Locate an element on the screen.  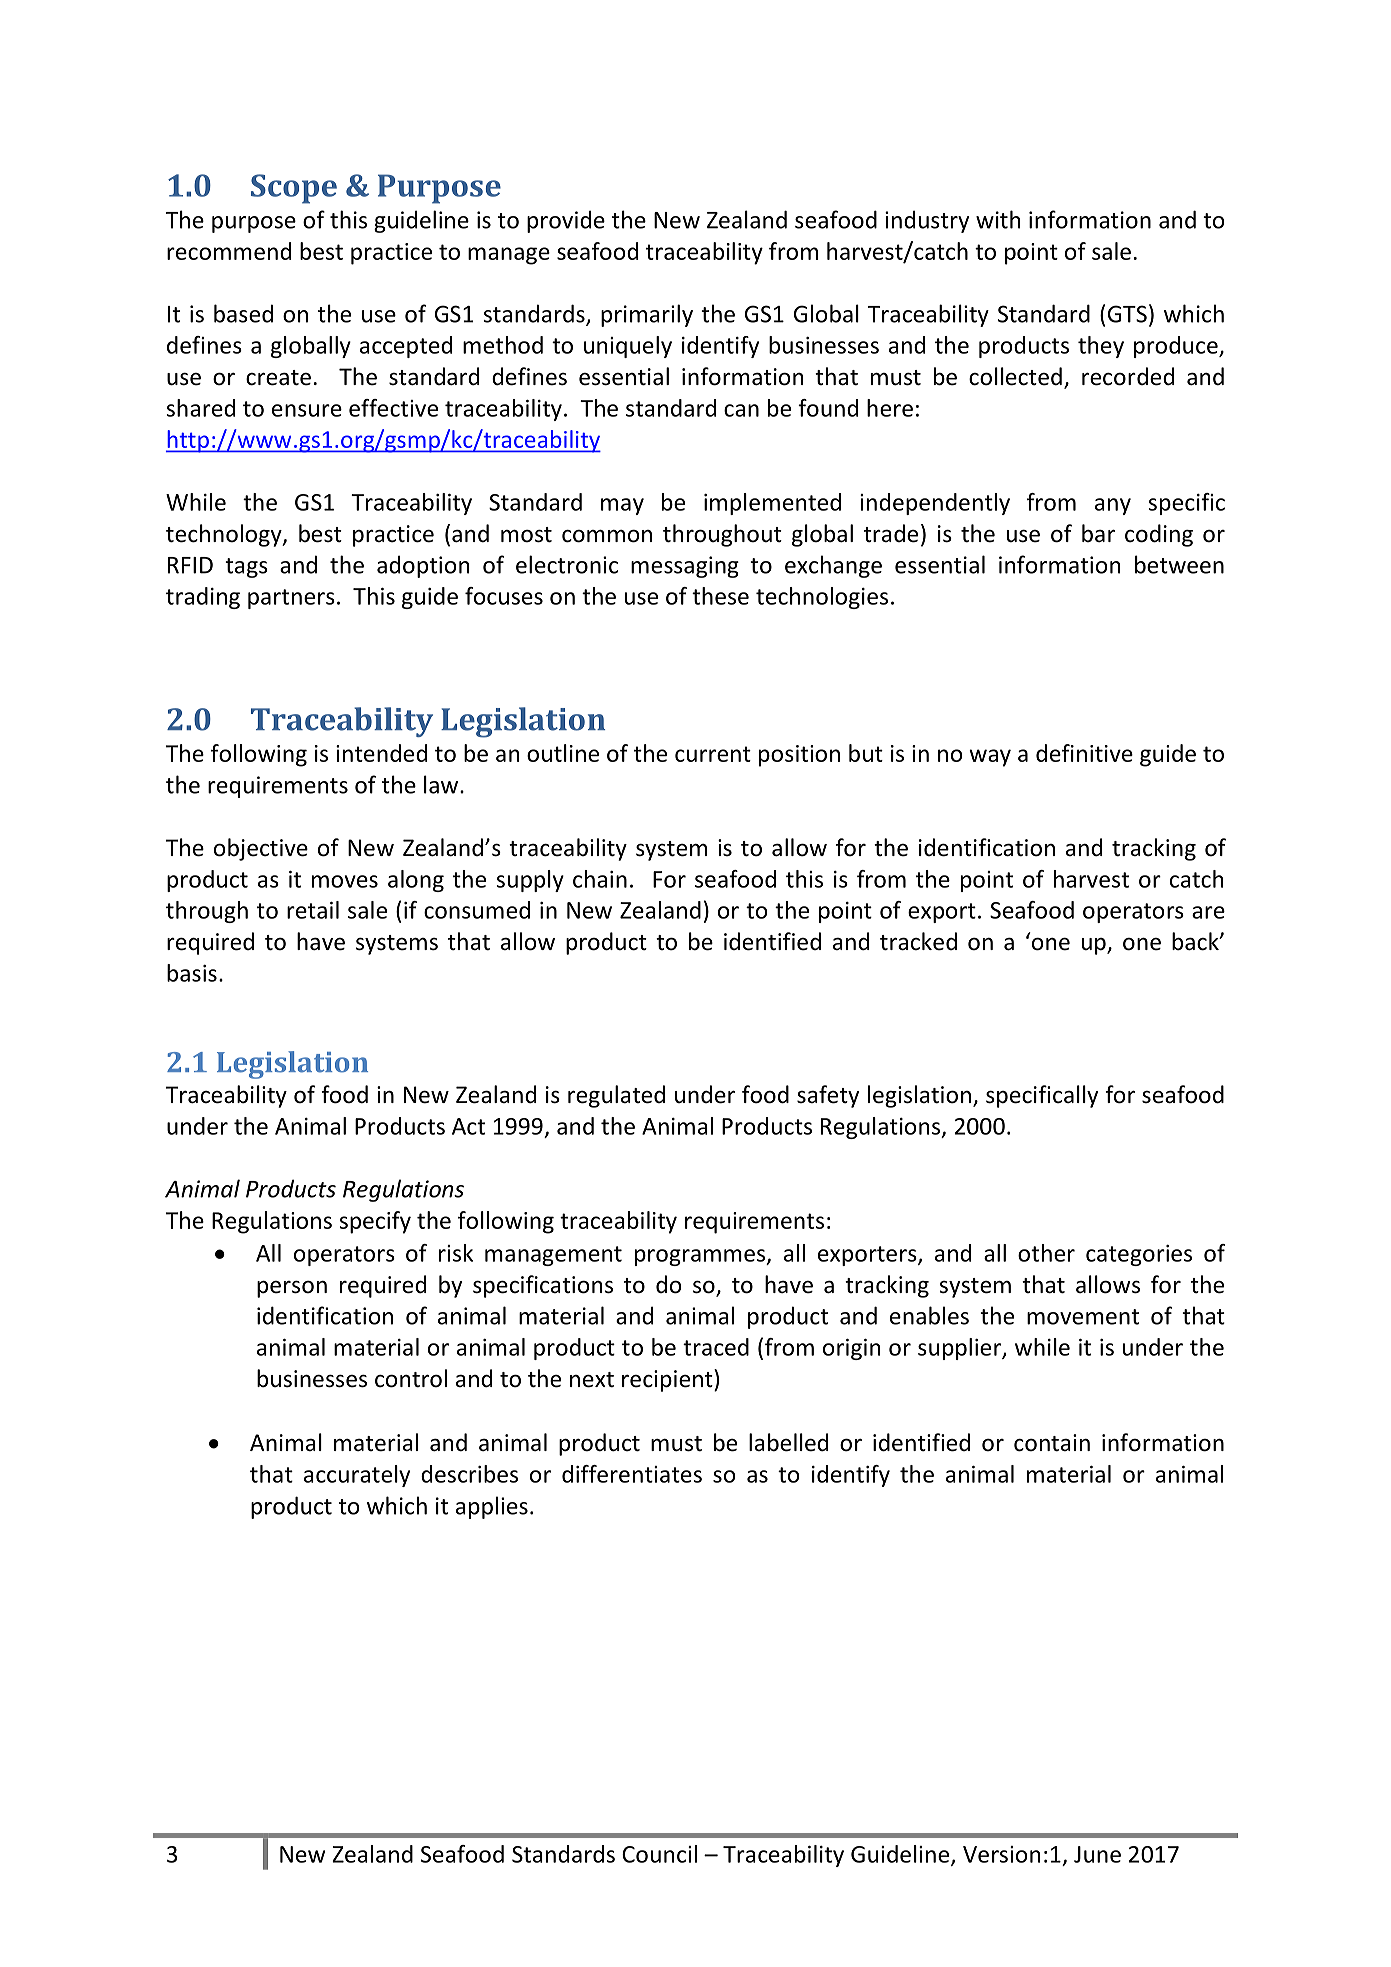
Council is located at coordinates (659, 1854).
